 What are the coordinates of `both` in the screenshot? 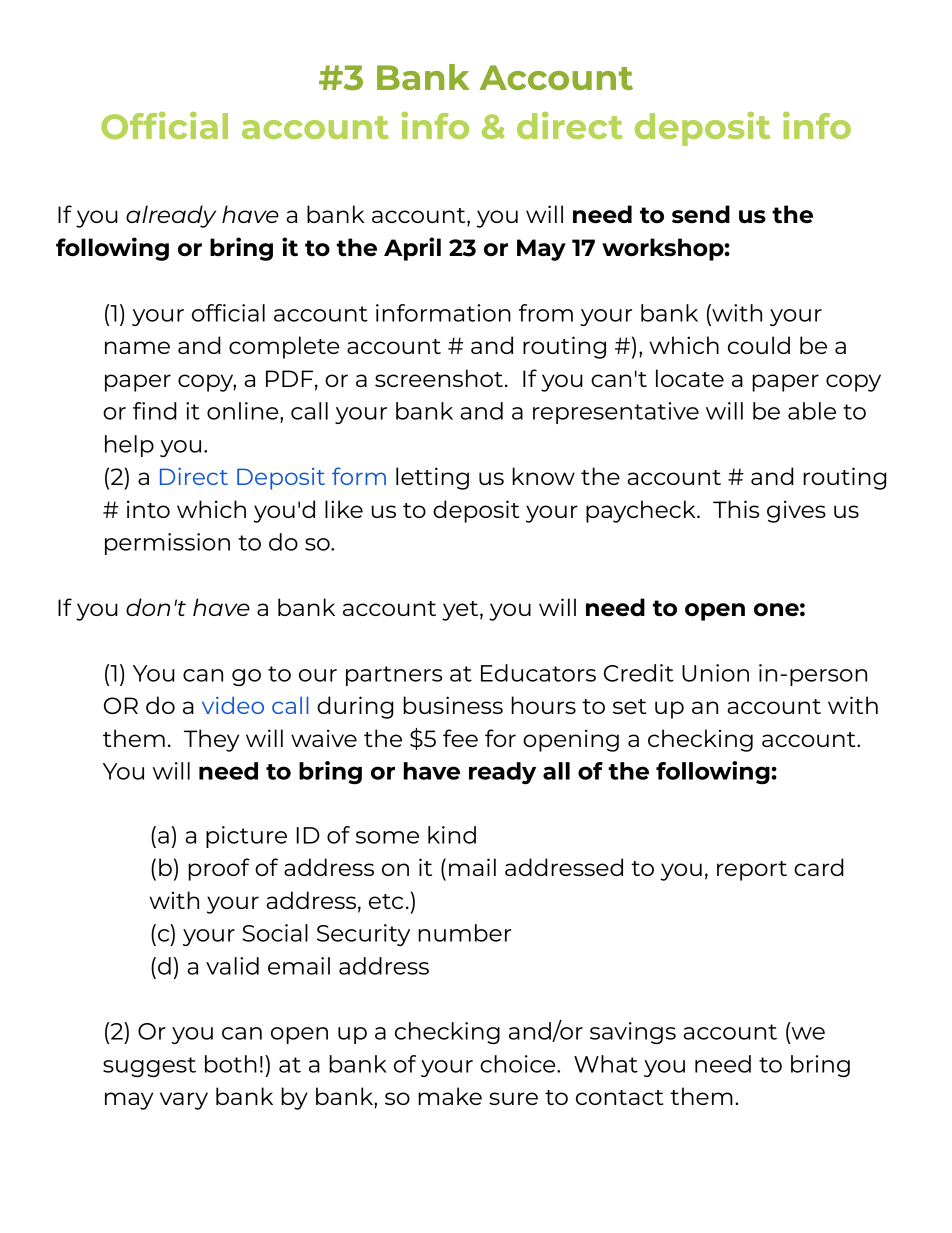 It's located at (231, 1064).
